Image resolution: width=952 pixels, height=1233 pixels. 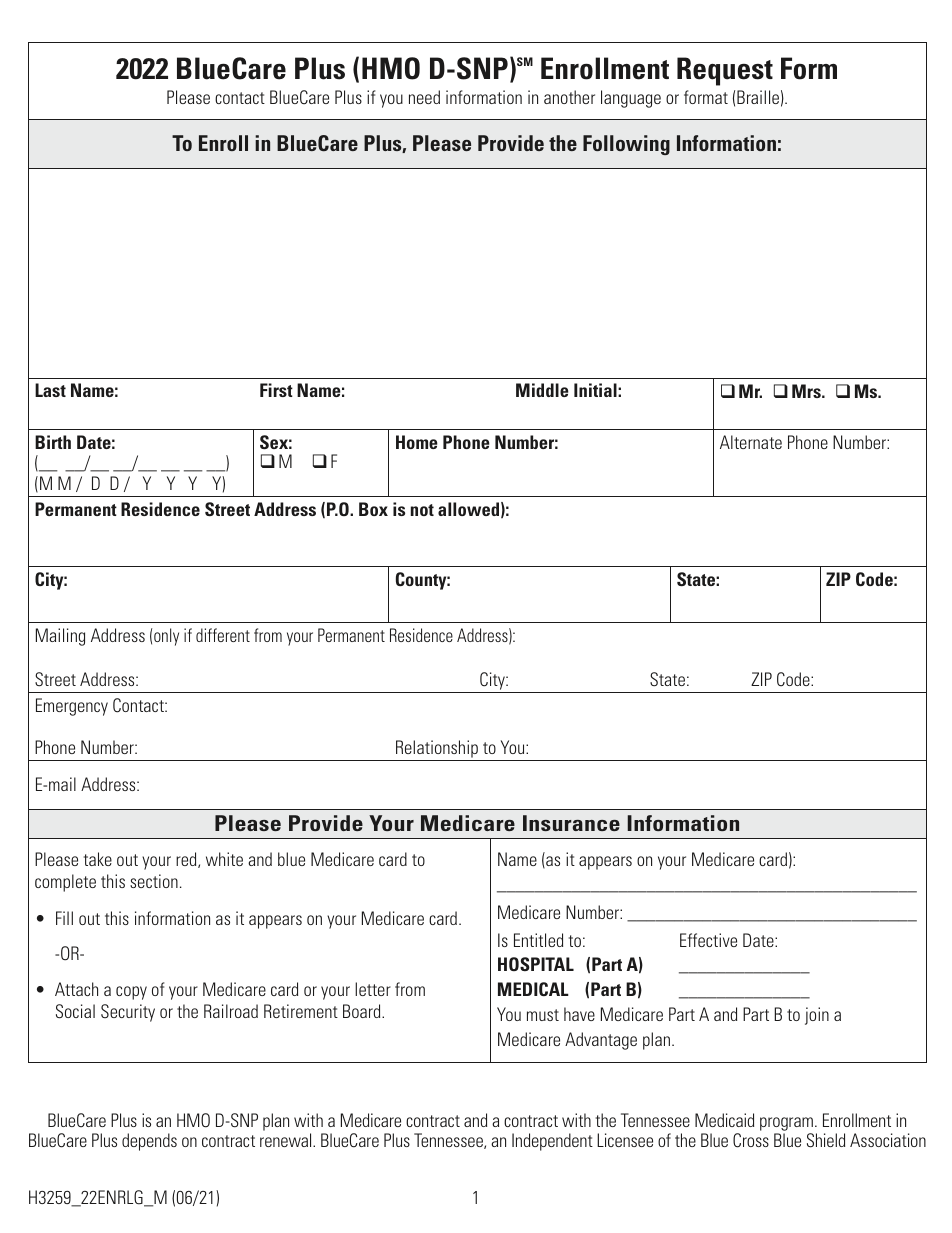 What do you see at coordinates (373, 509) in the screenshot?
I see `Box` at bounding box center [373, 509].
